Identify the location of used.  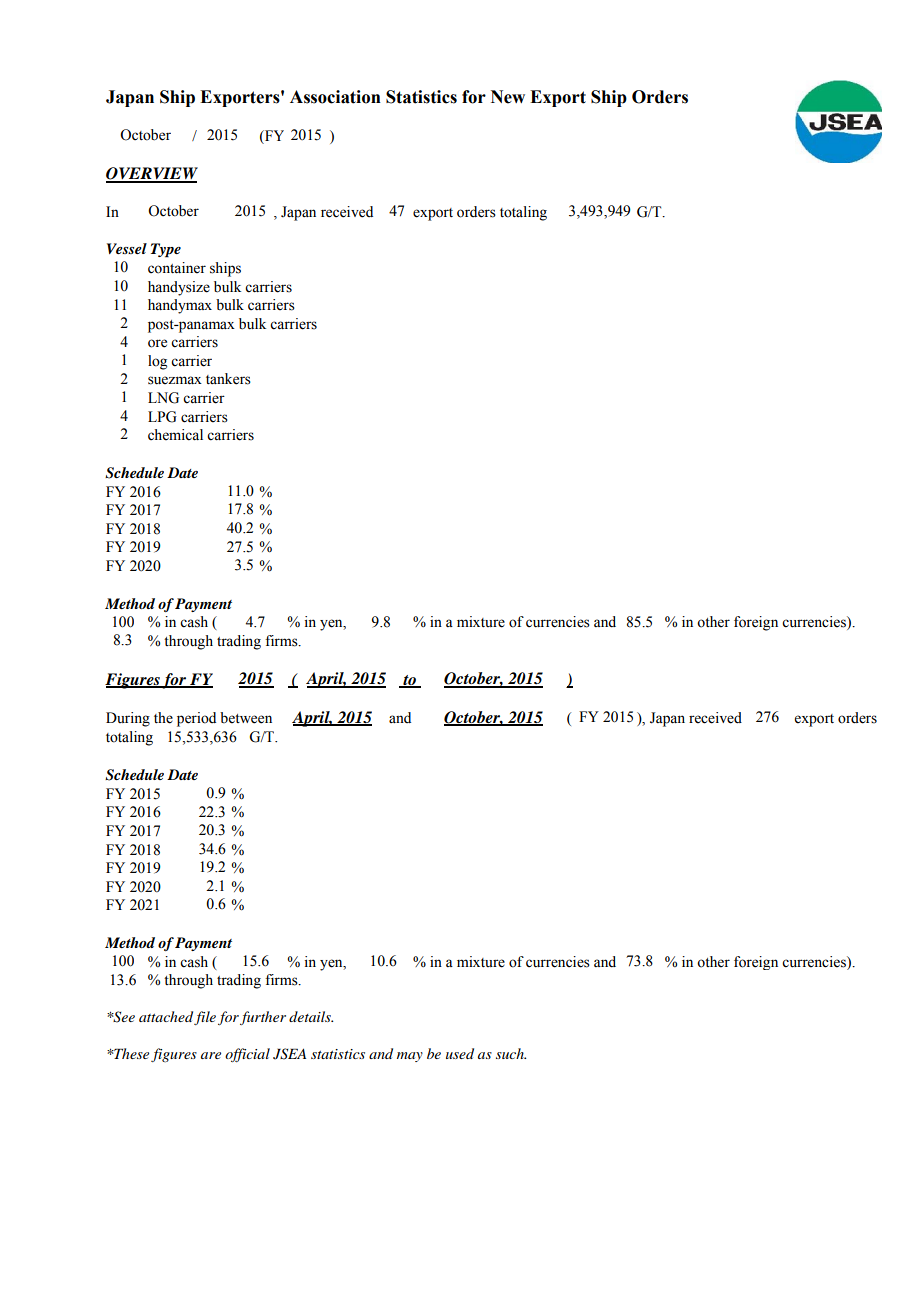
(460, 1053).
